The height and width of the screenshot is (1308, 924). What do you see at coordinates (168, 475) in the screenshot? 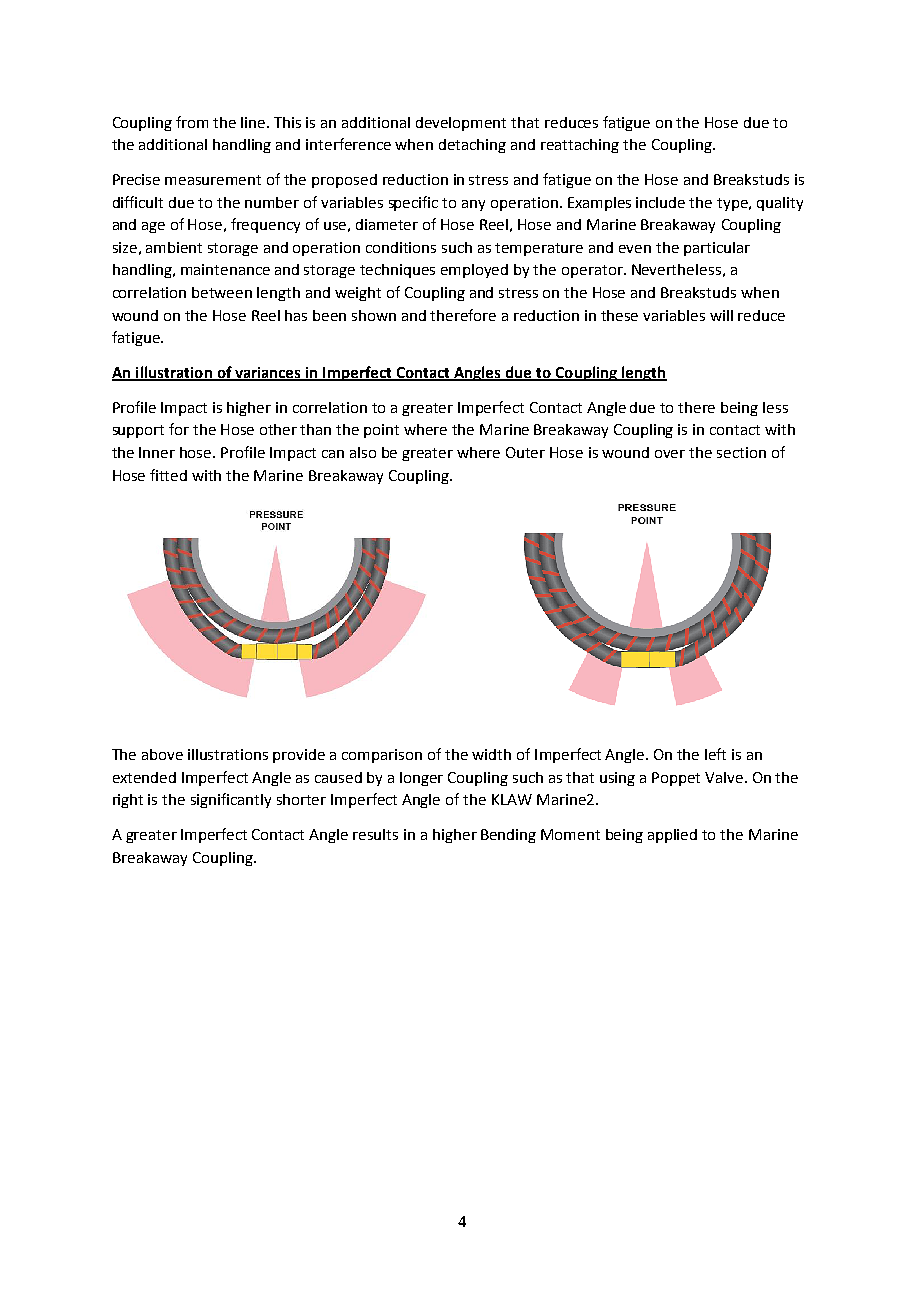
I see `fitted` at bounding box center [168, 475].
